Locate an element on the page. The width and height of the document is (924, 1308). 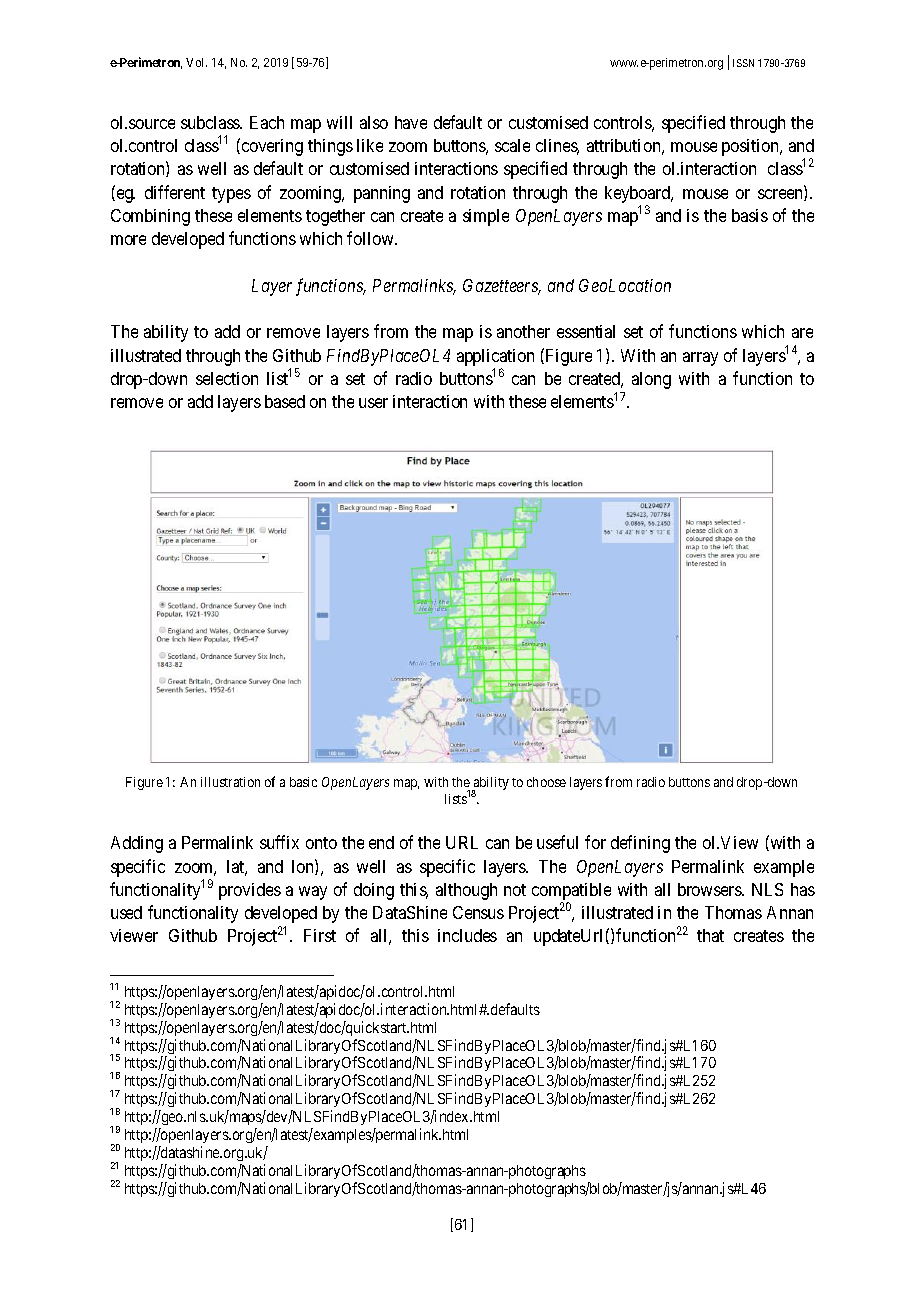
provides is located at coordinates (250, 891).
